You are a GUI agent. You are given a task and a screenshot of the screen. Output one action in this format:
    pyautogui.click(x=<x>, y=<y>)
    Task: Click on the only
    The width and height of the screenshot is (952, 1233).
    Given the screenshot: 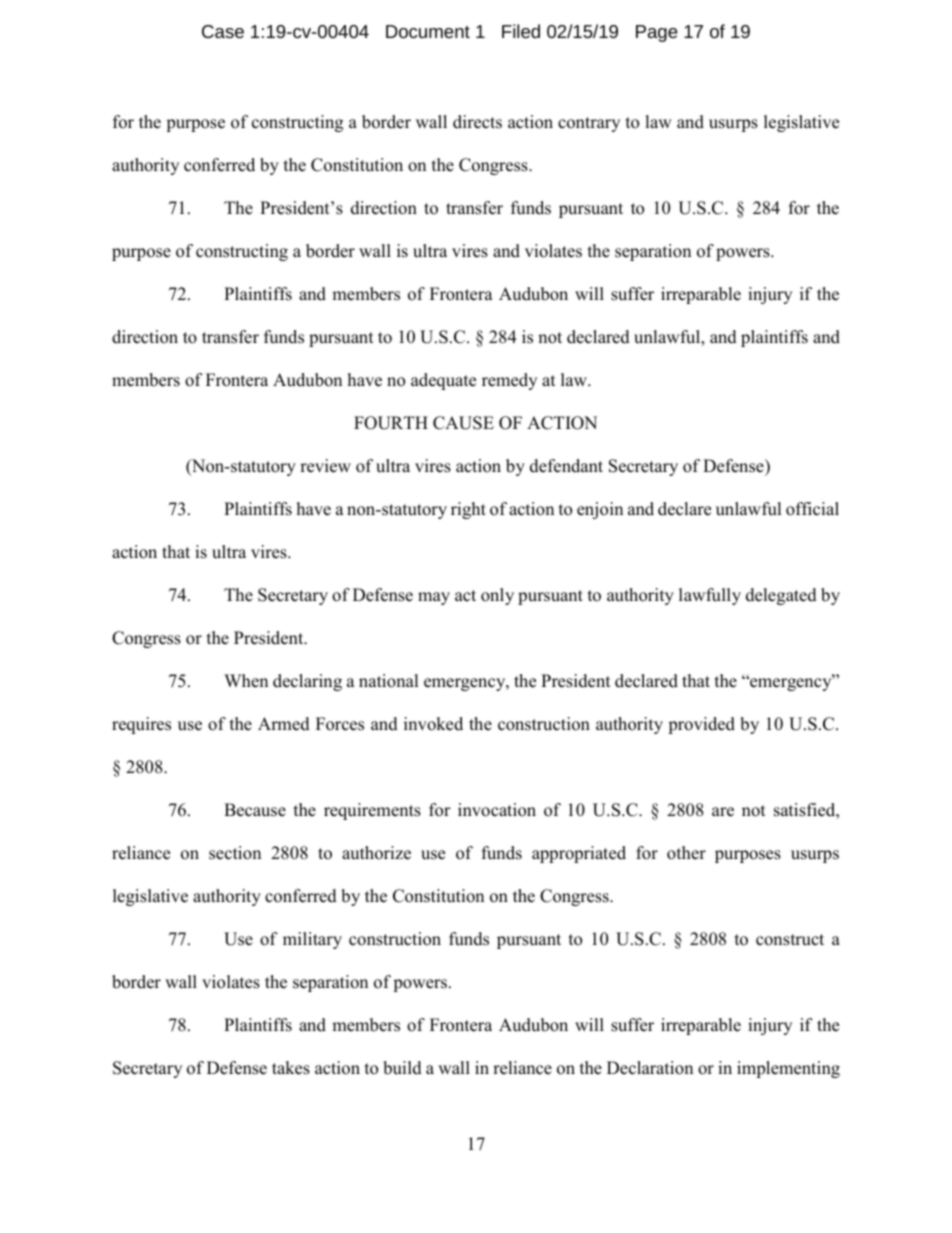 What is the action you would take?
    pyautogui.click(x=497, y=596)
